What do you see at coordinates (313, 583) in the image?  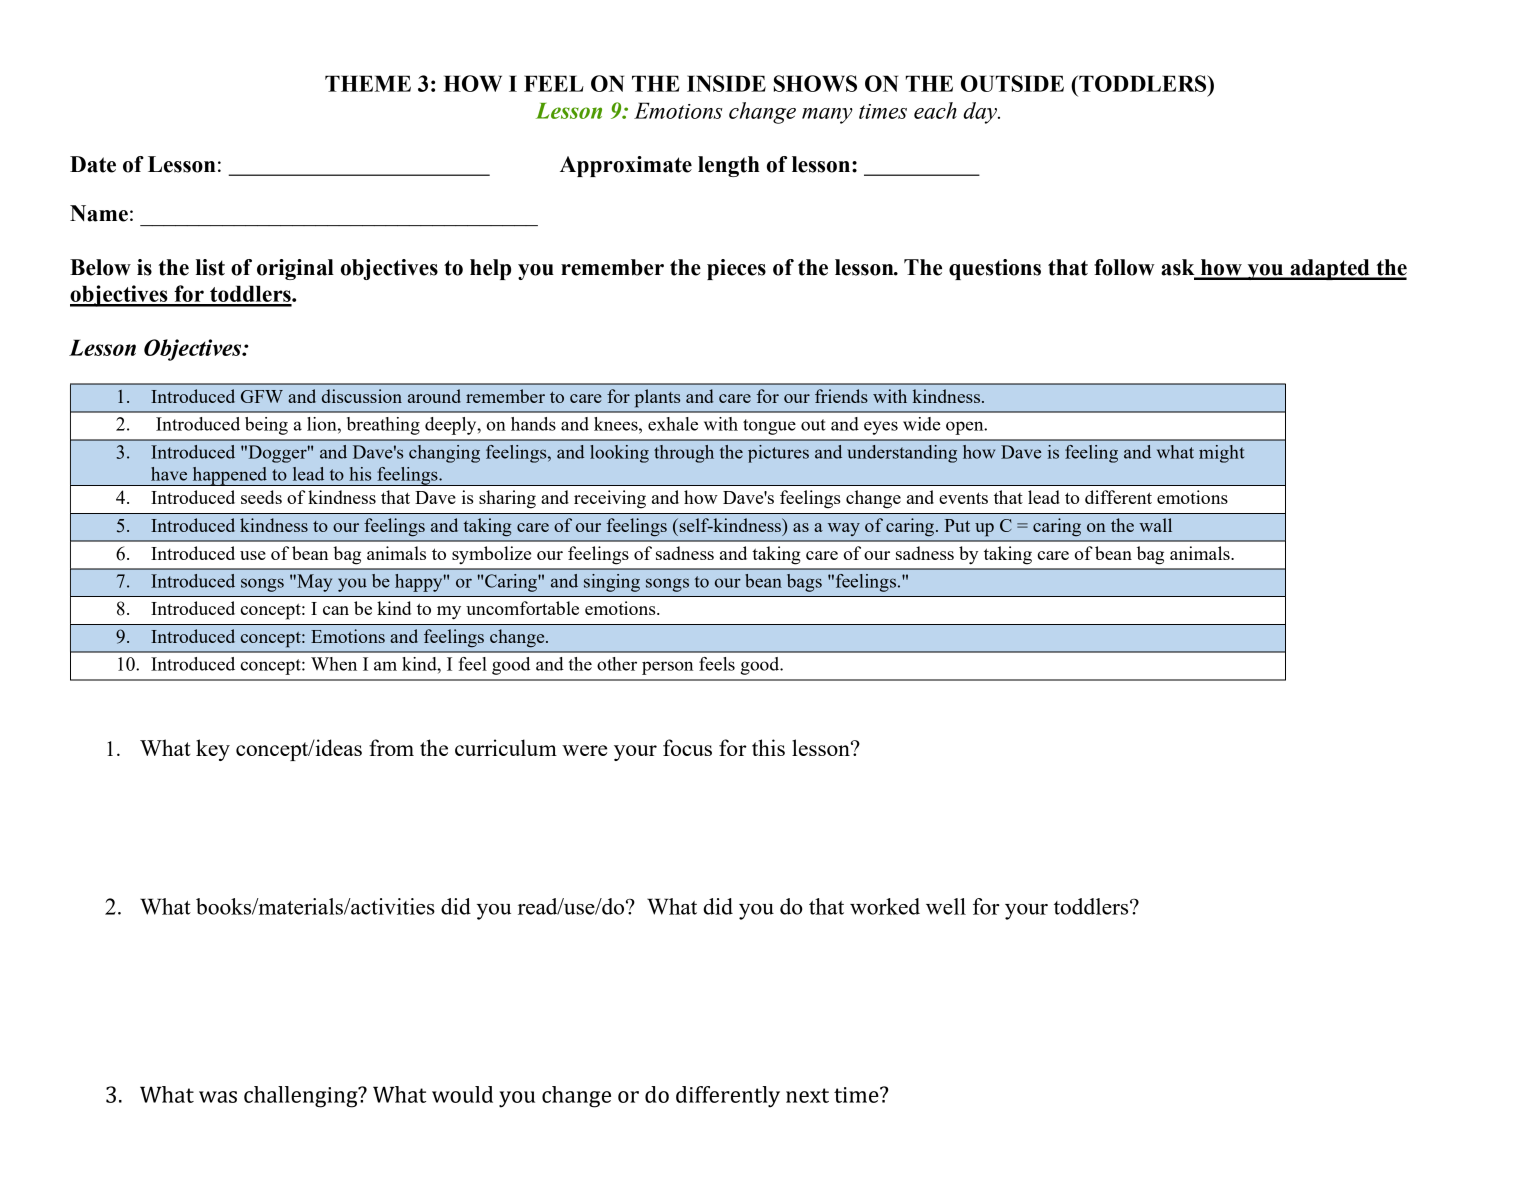 I see `May` at bounding box center [313, 583].
